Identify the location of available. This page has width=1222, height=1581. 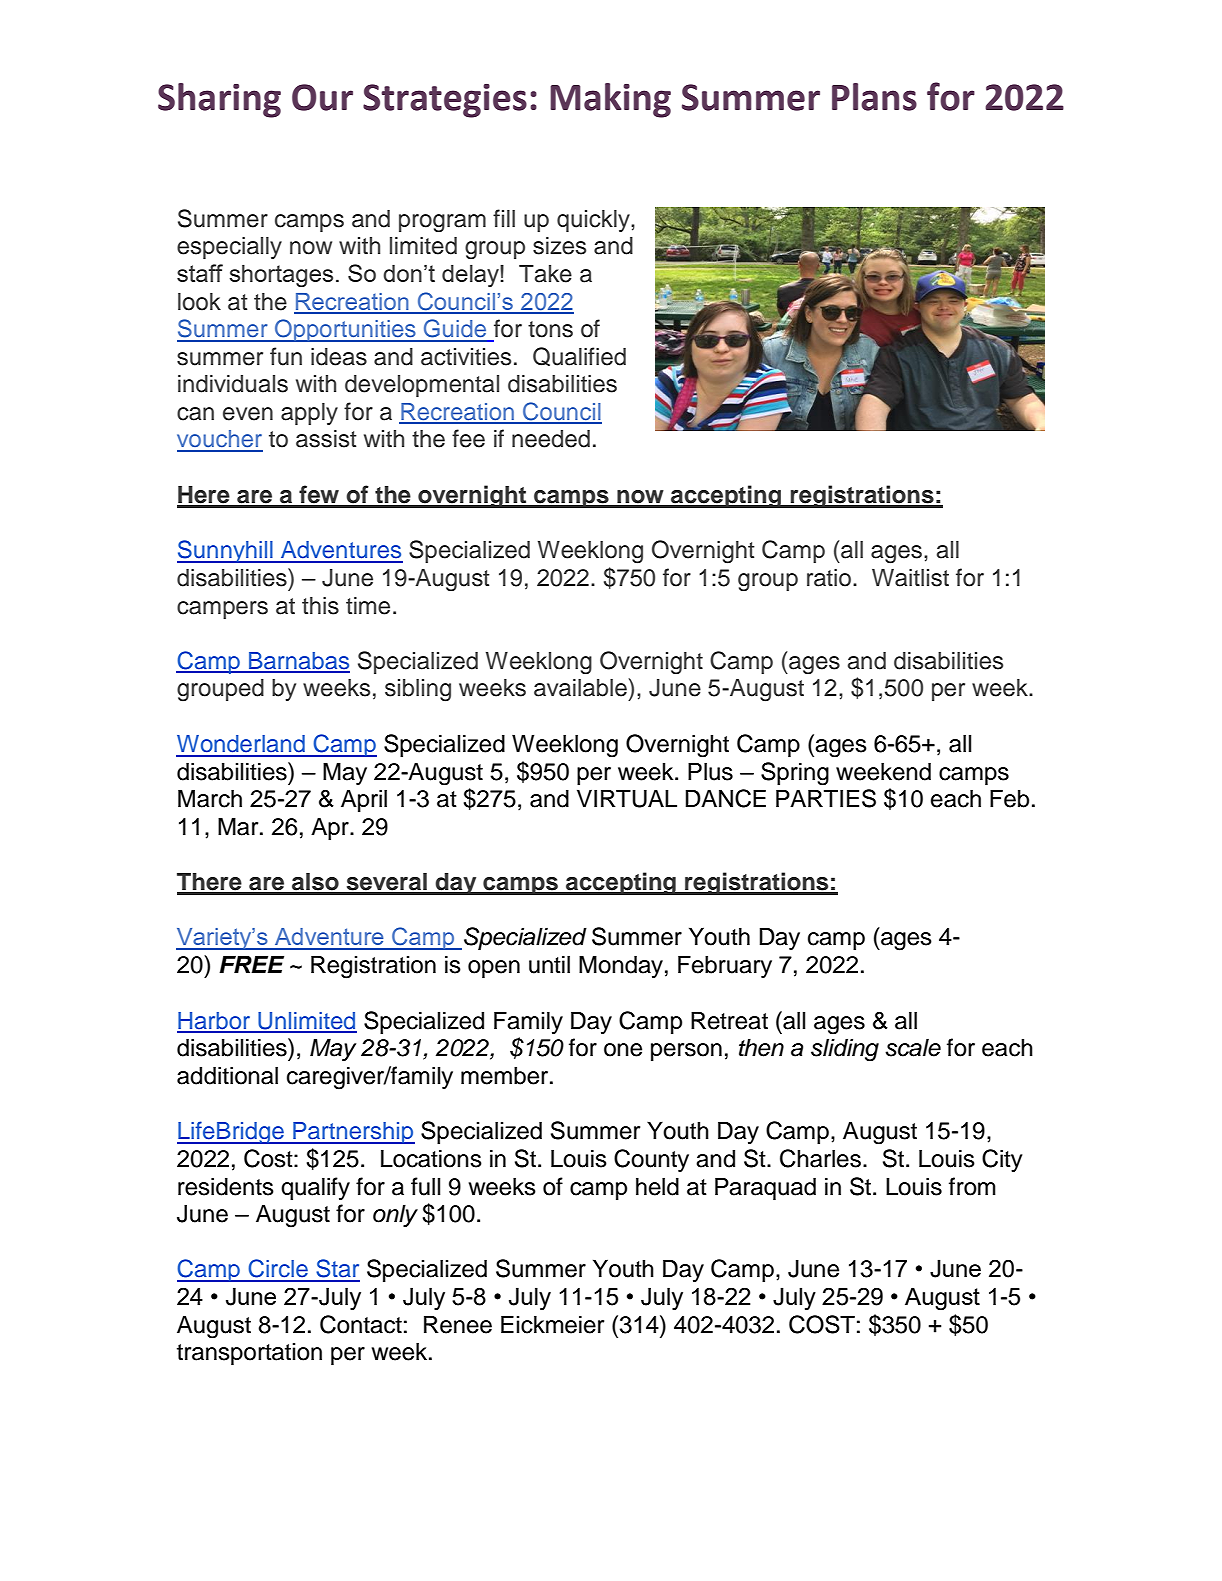
(581, 687).
